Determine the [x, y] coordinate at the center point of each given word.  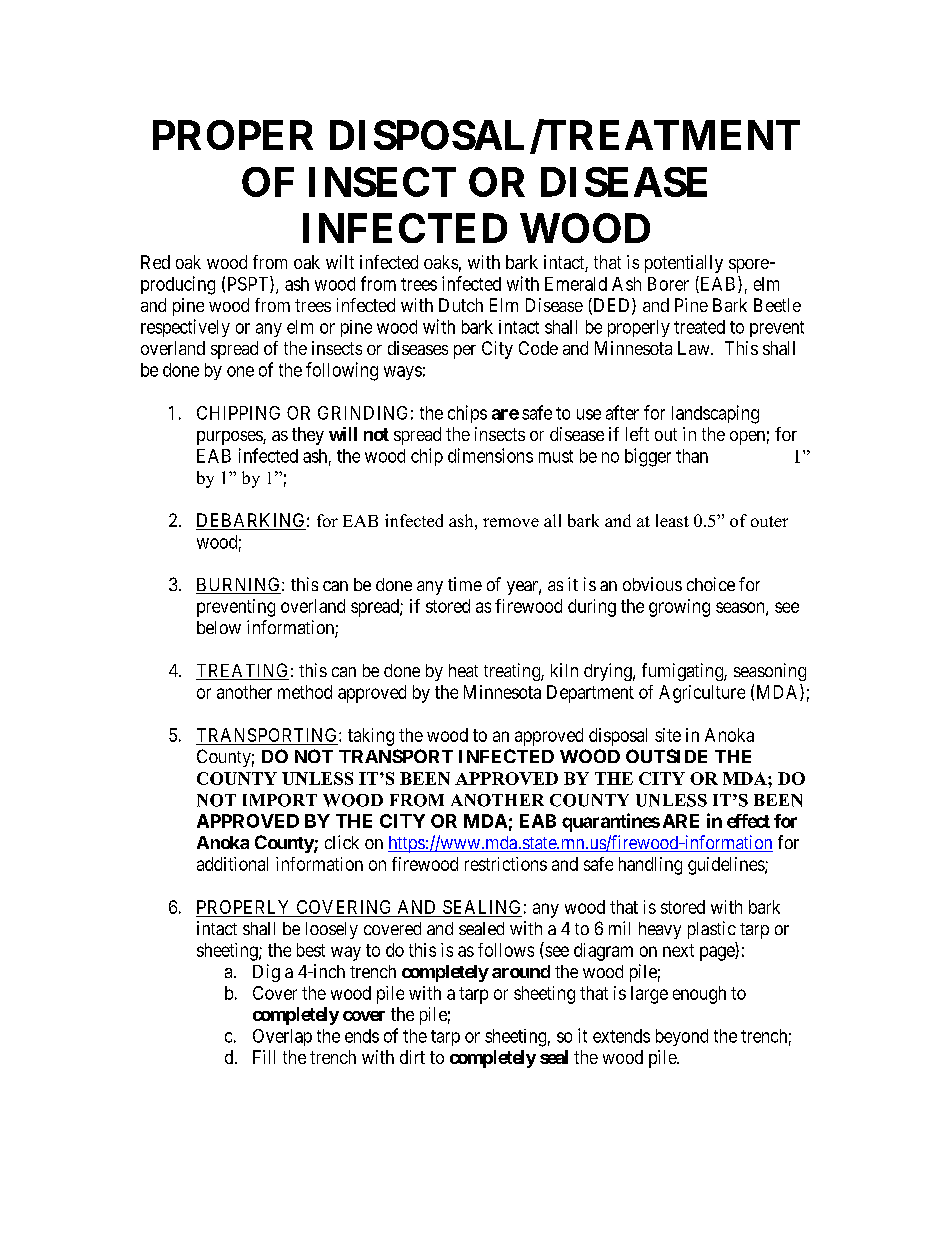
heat [463, 670]
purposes [230, 438]
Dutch [461, 305]
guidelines [727, 866]
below [219, 627]
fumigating [683, 672]
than [692, 456]
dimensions [490, 455]
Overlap [282, 1037]
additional [232, 864]
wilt [340, 262]
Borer [668, 284]
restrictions [506, 864]
